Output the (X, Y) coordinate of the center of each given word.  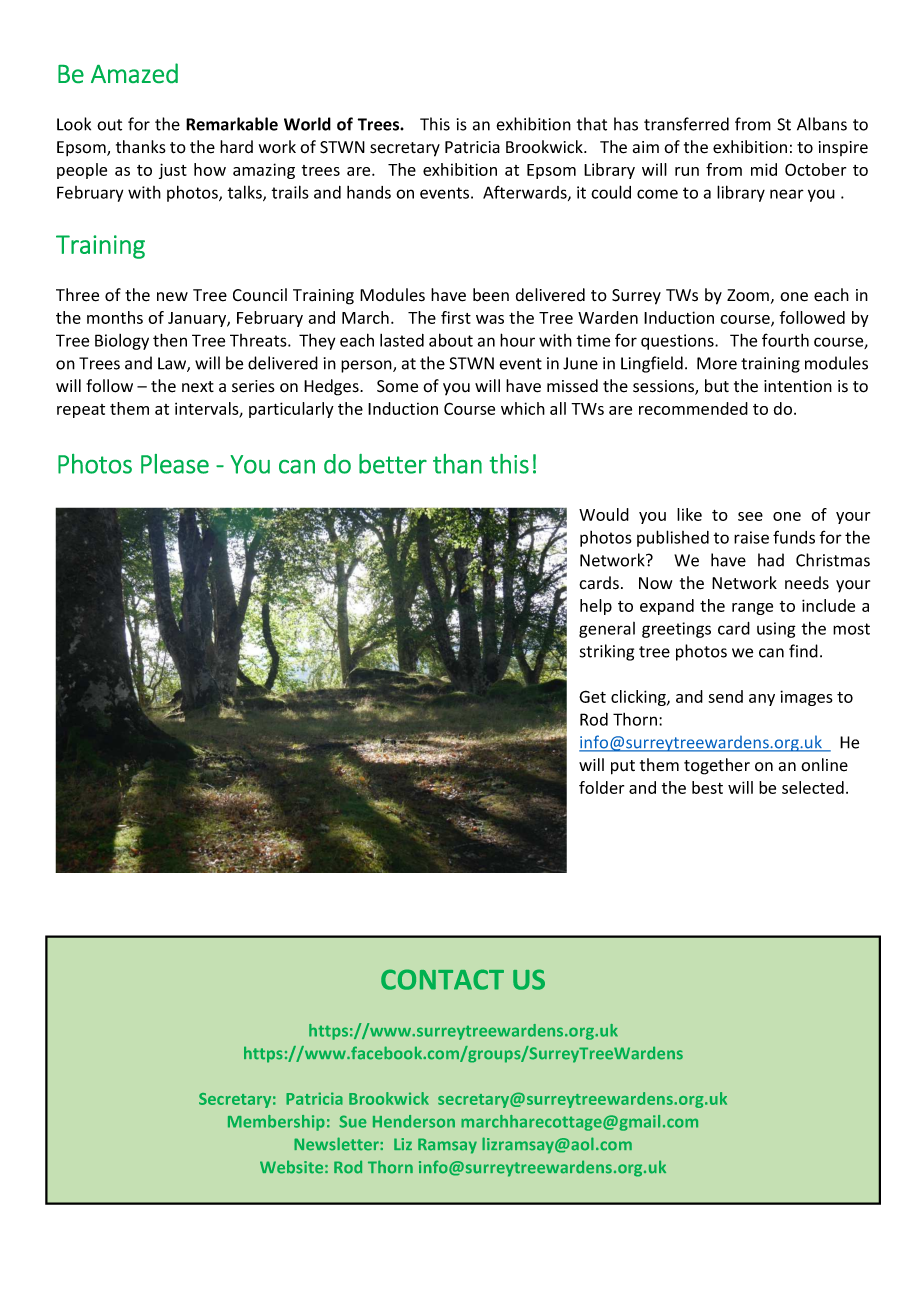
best (707, 787)
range (752, 609)
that (592, 124)
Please (175, 464)
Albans (822, 124)
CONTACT (442, 979)
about (451, 340)
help (596, 607)
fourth (785, 340)
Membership (276, 1123)
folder (601, 787)
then (170, 340)
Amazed (134, 73)
